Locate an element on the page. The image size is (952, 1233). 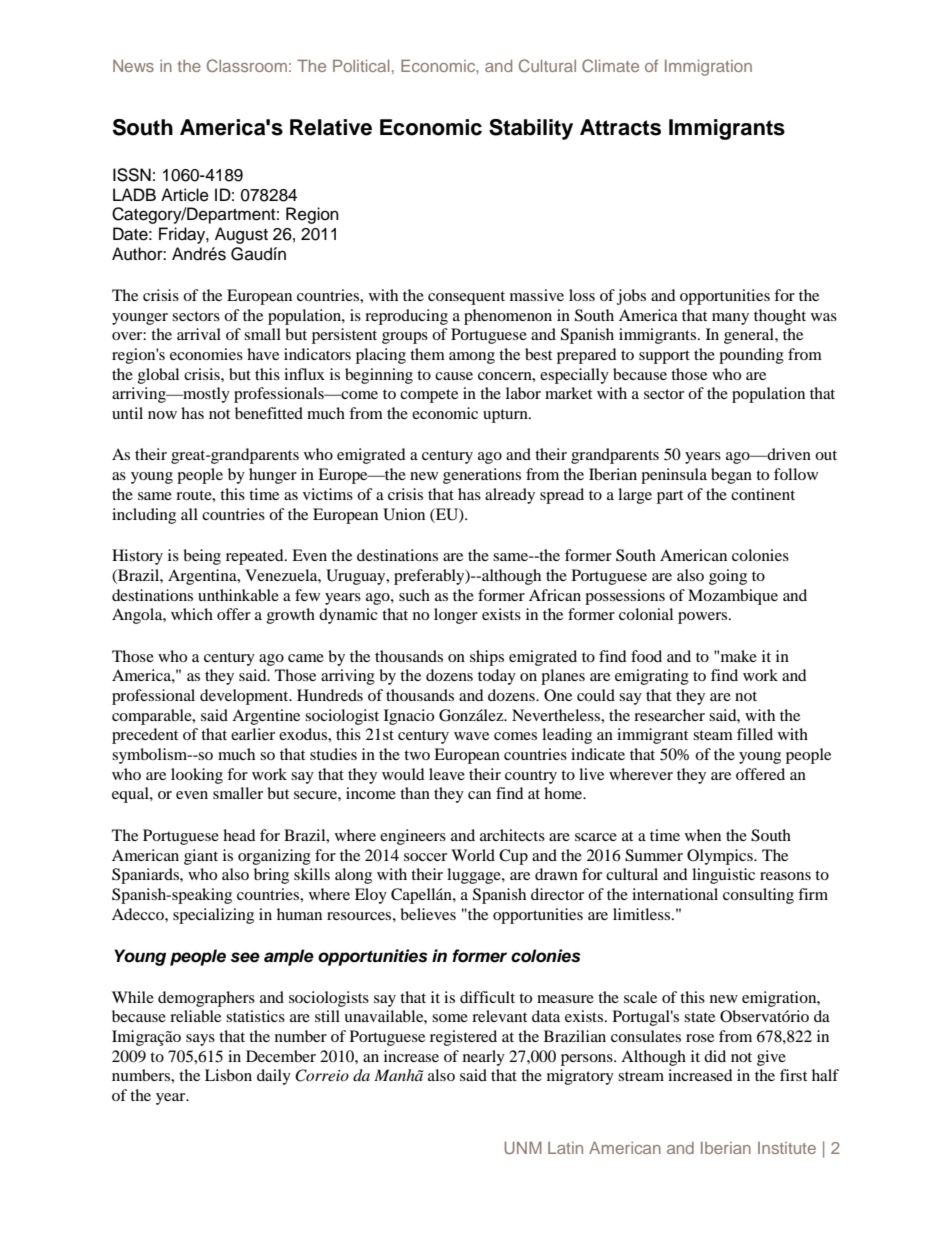
Lisbon is located at coordinates (228, 1075).
